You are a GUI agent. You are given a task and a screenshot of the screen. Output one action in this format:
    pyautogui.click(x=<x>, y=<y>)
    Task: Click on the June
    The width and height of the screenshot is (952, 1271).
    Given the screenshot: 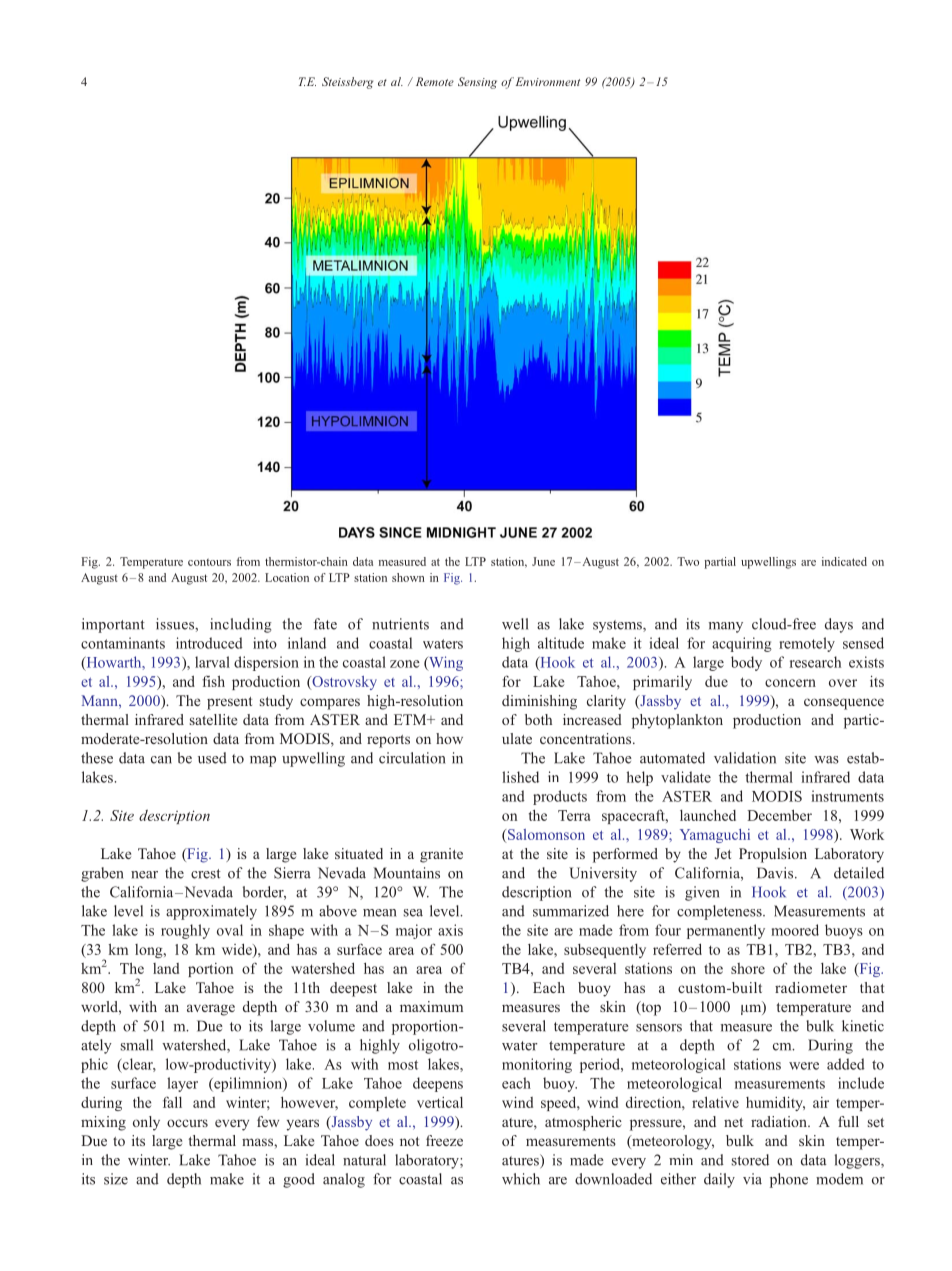 What is the action you would take?
    pyautogui.click(x=543, y=561)
